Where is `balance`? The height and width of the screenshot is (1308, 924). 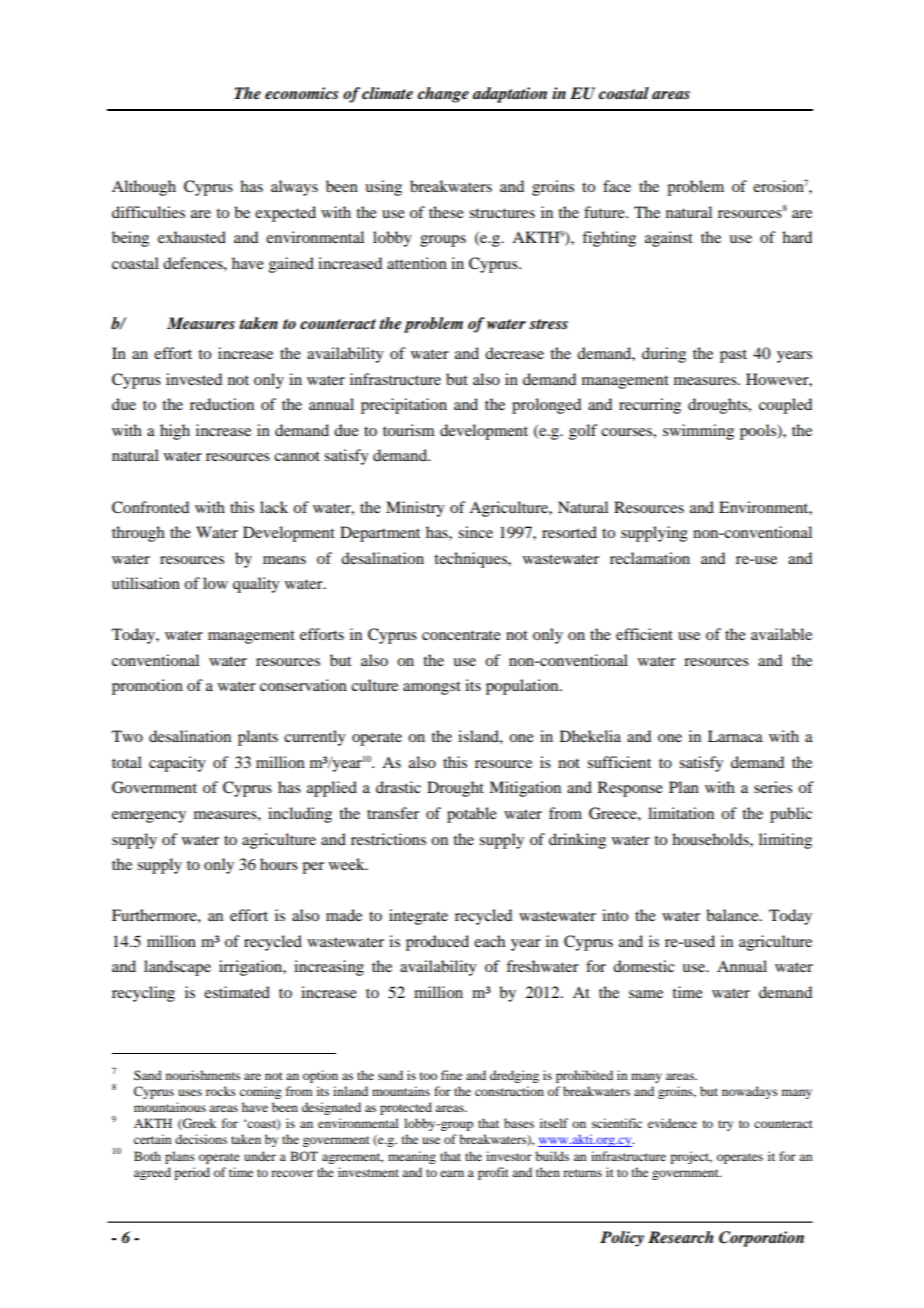
balance is located at coordinates (733, 915).
